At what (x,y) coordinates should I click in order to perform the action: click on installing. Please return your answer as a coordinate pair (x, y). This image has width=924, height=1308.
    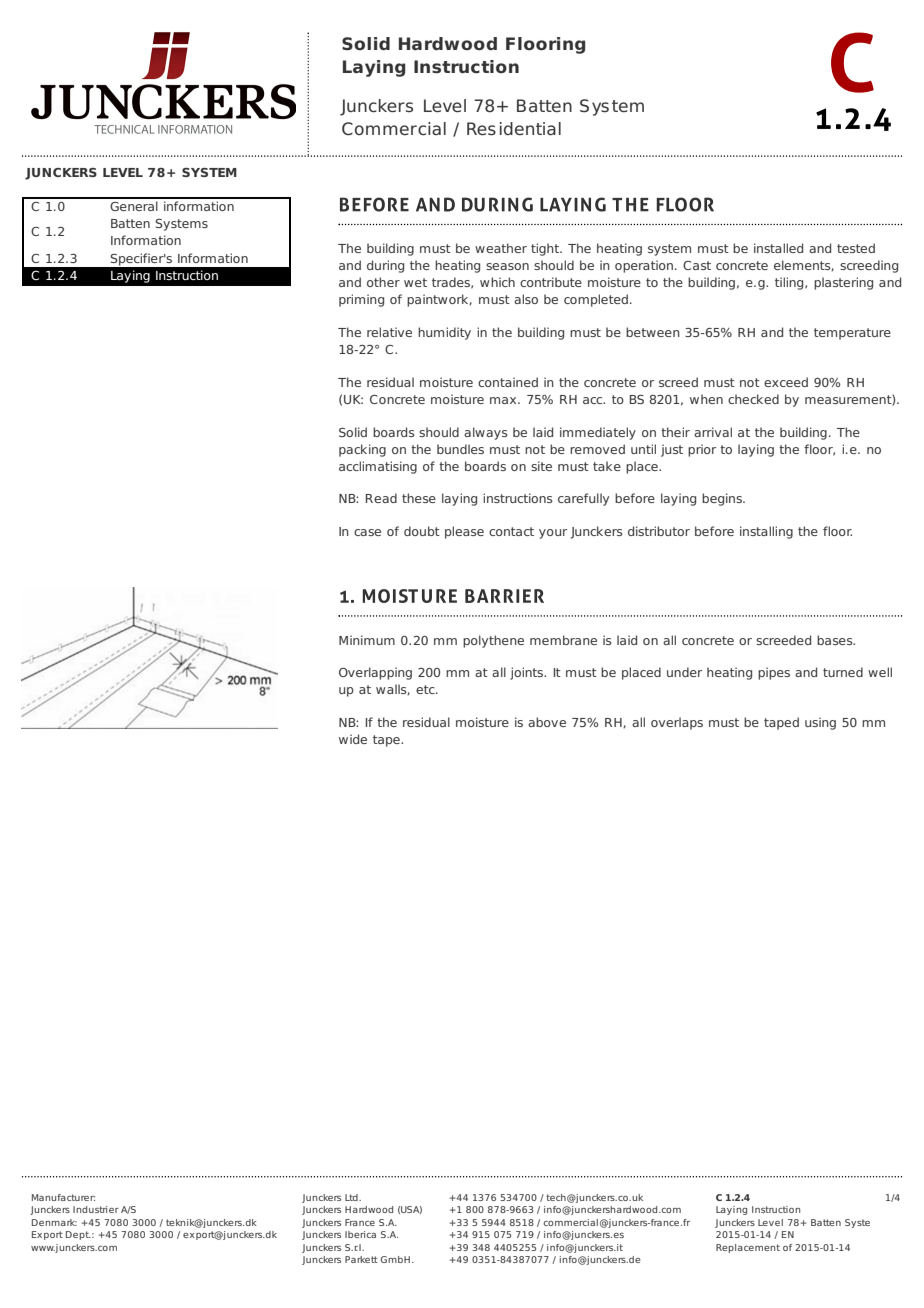
    Looking at the image, I should click on (766, 532).
